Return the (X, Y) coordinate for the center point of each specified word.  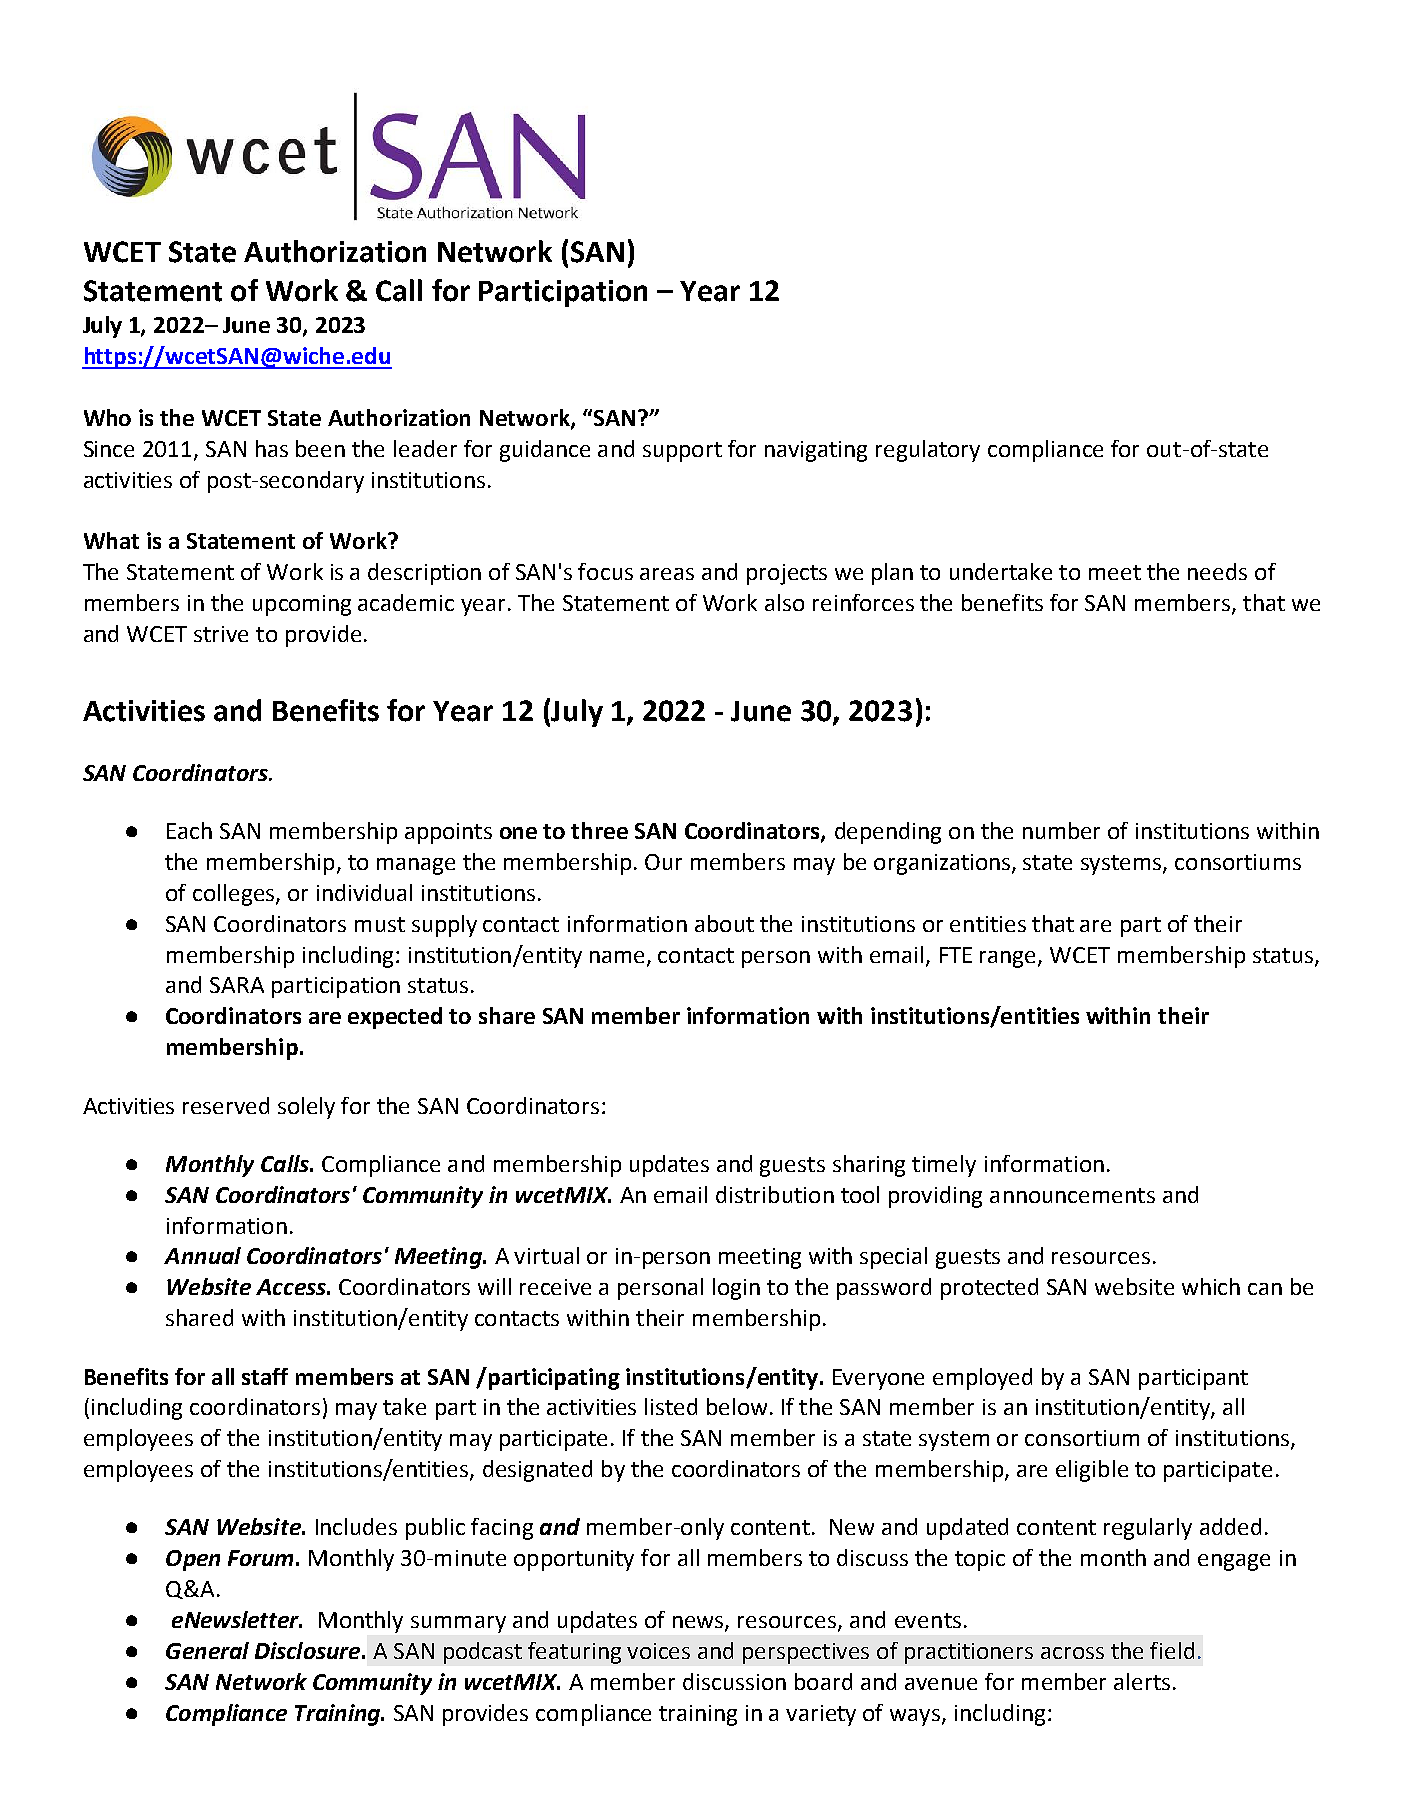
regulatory (928, 451)
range (1009, 959)
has (272, 448)
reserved (226, 1105)
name (617, 957)
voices (658, 1651)
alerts (1142, 1681)
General (207, 1650)
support (682, 452)
